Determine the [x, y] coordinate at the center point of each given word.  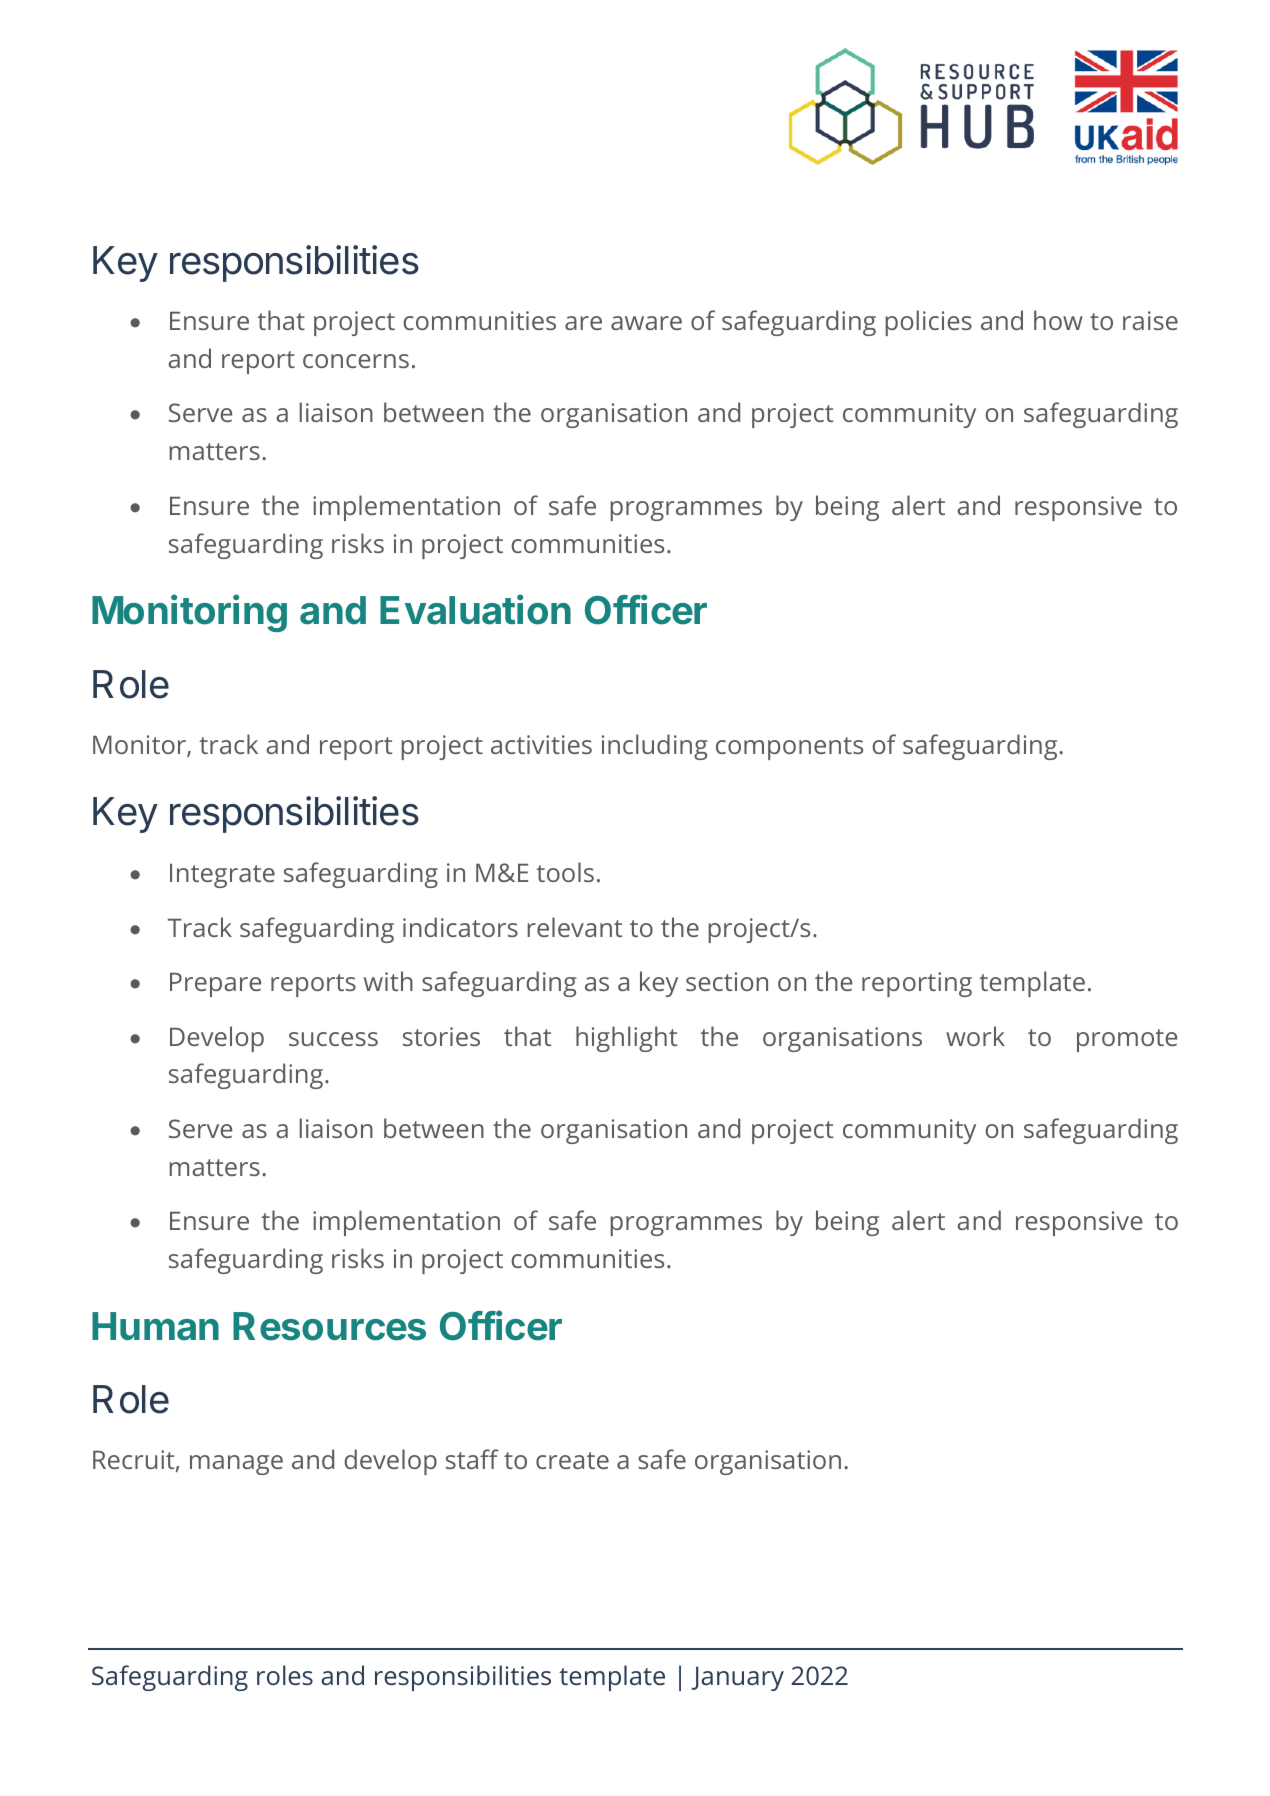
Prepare [215, 985]
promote [1127, 1040]
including [655, 747]
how [1058, 320]
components [789, 748]
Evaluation [475, 609]
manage [236, 1465]
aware [646, 323]
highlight [626, 1039]
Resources [329, 1326]
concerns [356, 361]
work [975, 1036]
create [572, 1460]
